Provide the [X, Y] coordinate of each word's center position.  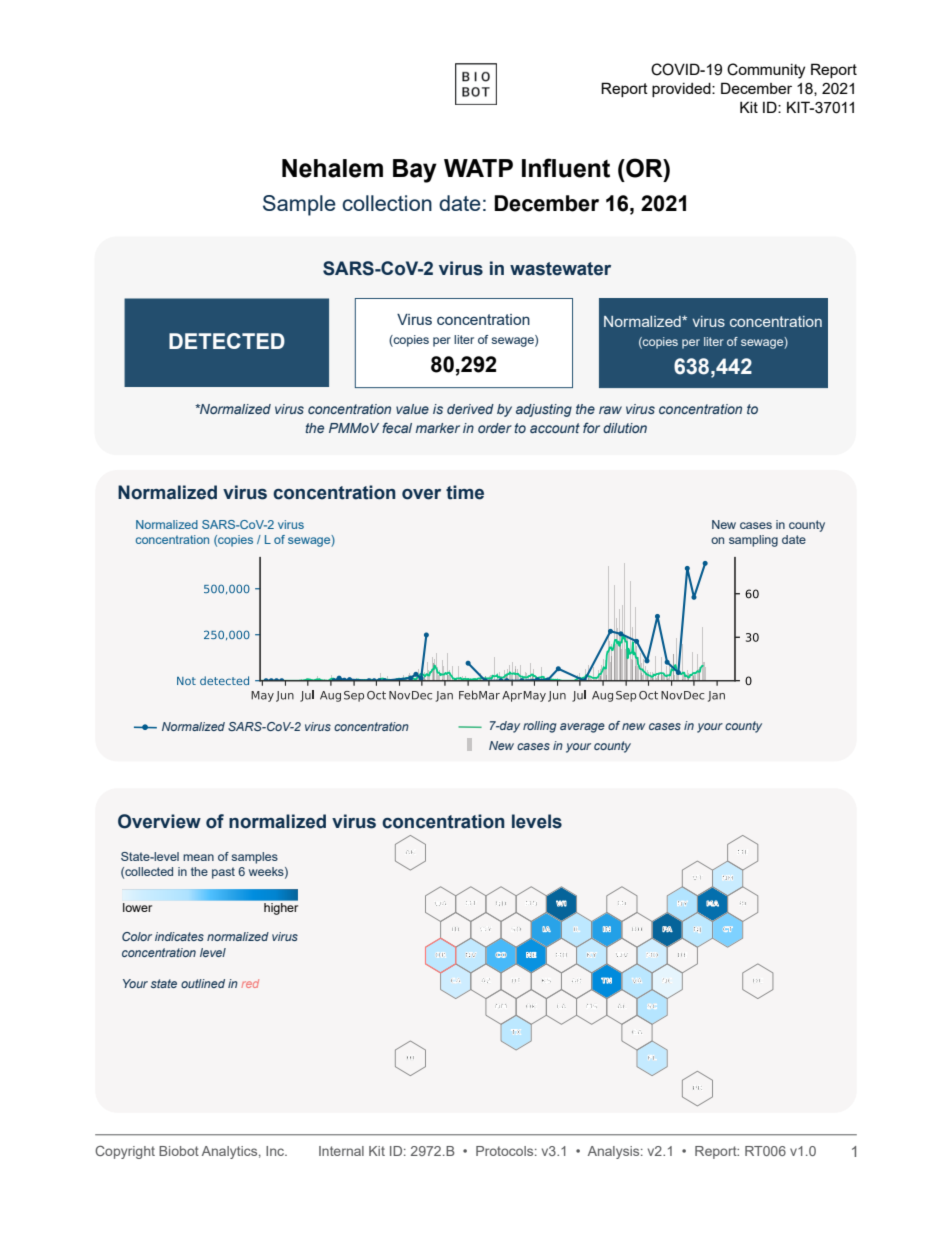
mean [198, 857]
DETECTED [227, 341]
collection [387, 203]
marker [438, 428]
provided [682, 90]
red [250, 983]
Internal [341, 1151]
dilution [625, 428]
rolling [539, 727]
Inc [276, 1151]
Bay [415, 171]
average [582, 728]
